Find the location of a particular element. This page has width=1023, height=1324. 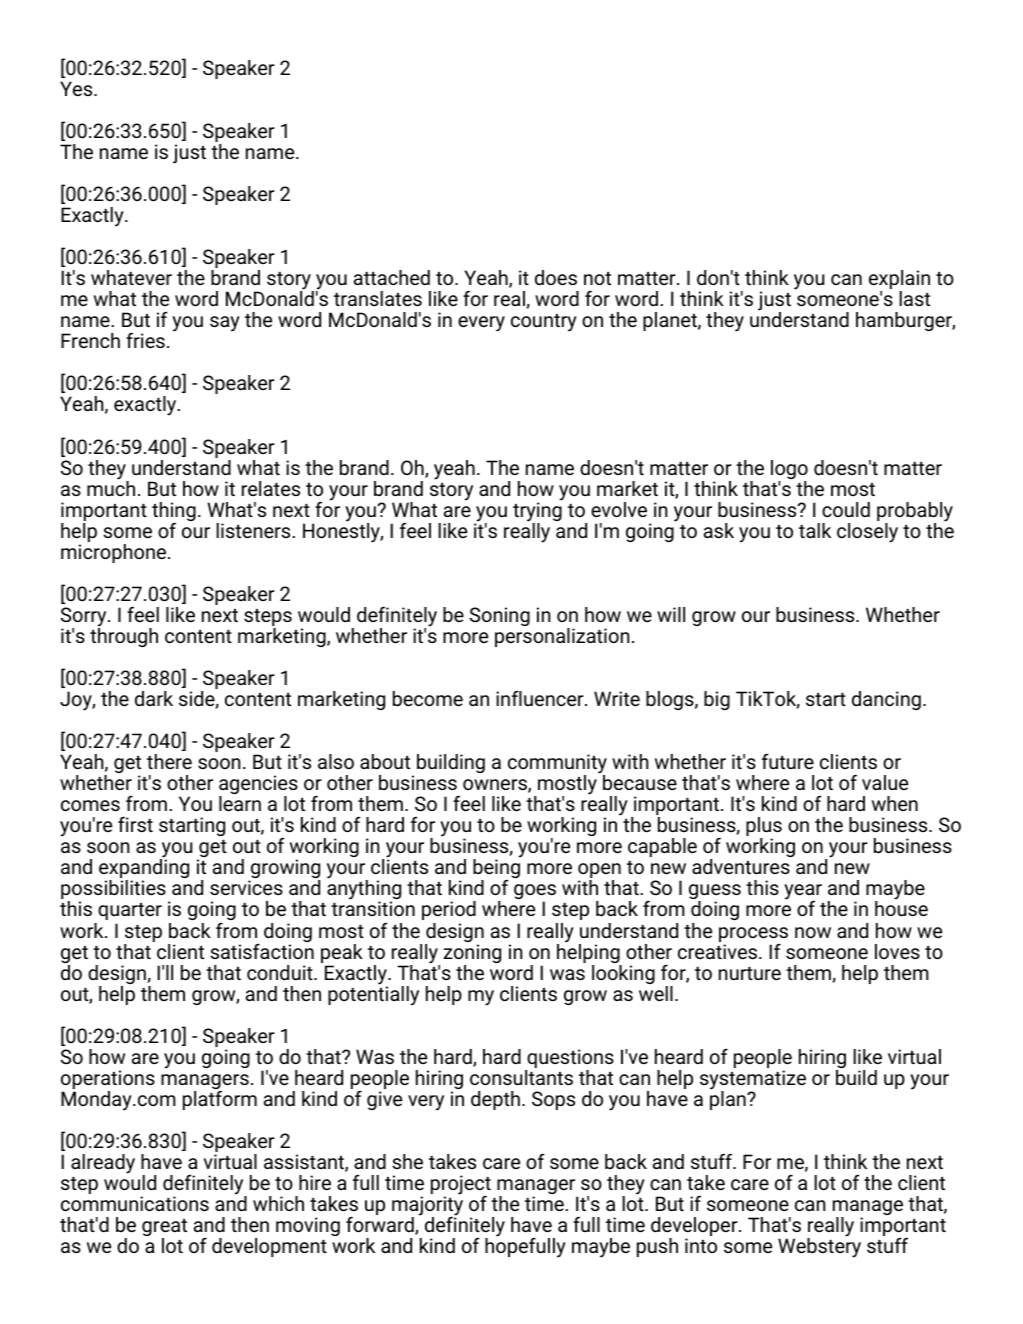

attached is located at coordinates (392, 277).
